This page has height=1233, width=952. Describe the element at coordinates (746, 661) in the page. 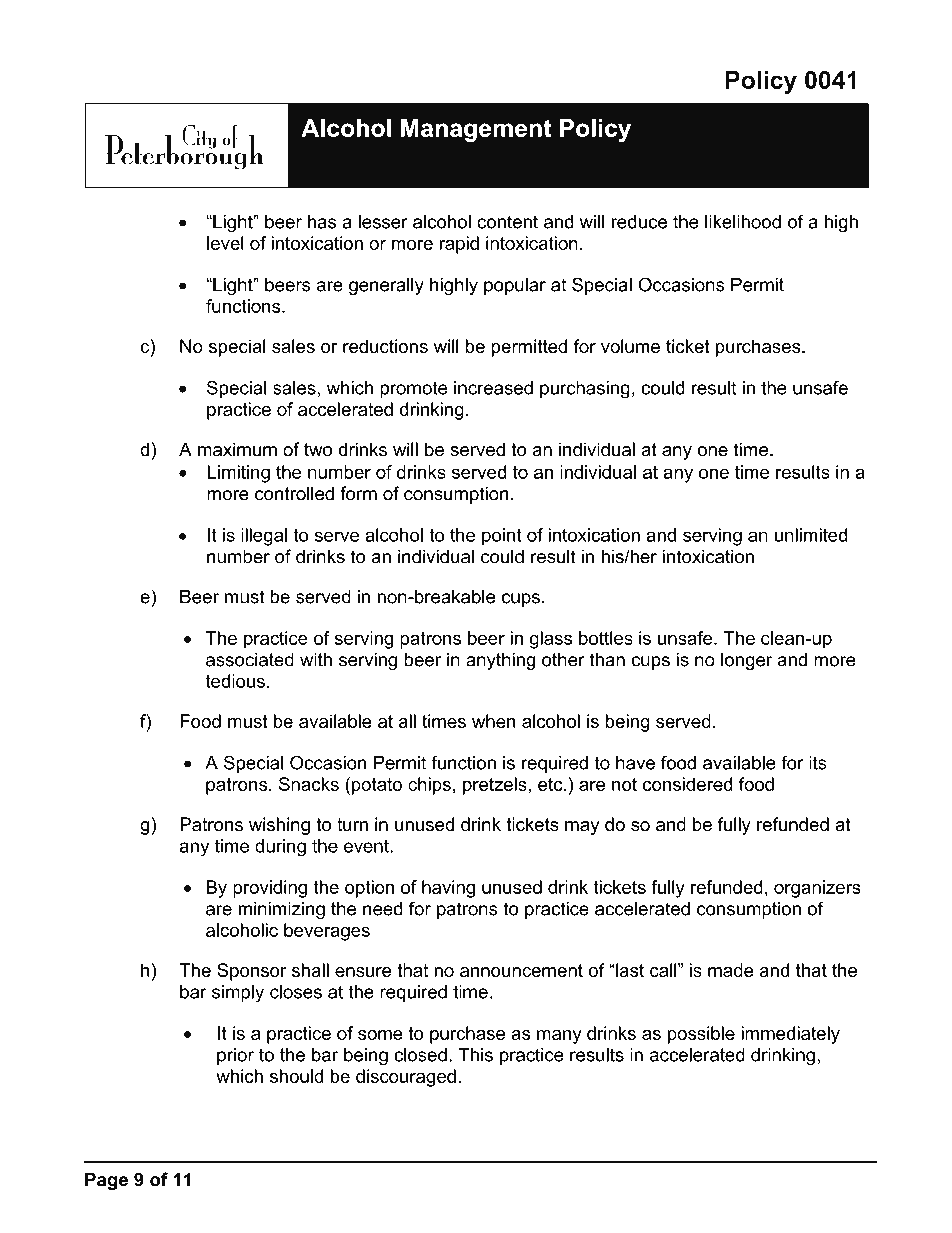

I see `longer` at that location.
